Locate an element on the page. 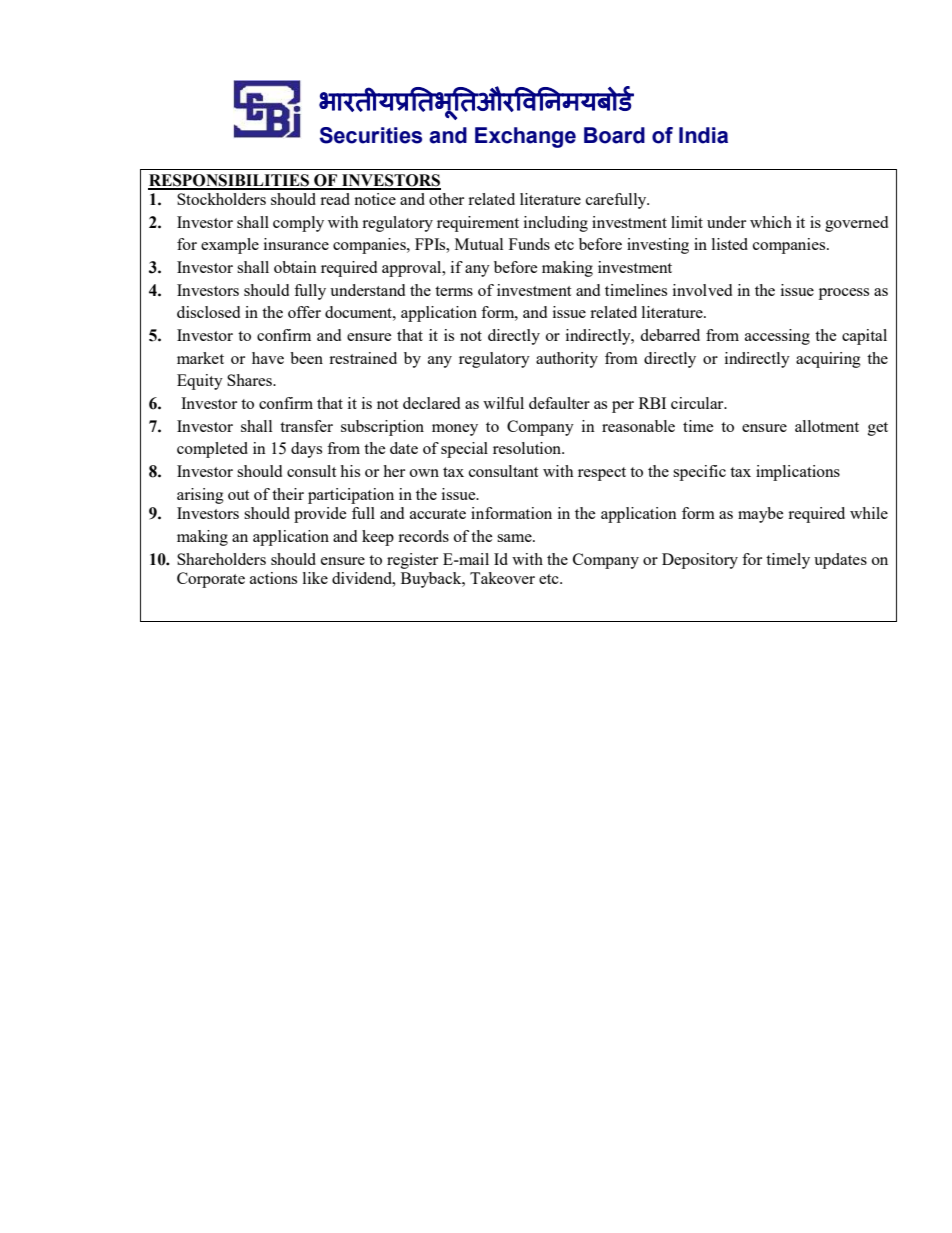 This document has height=1233, width=952. acquiring is located at coordinates (828, 360).
